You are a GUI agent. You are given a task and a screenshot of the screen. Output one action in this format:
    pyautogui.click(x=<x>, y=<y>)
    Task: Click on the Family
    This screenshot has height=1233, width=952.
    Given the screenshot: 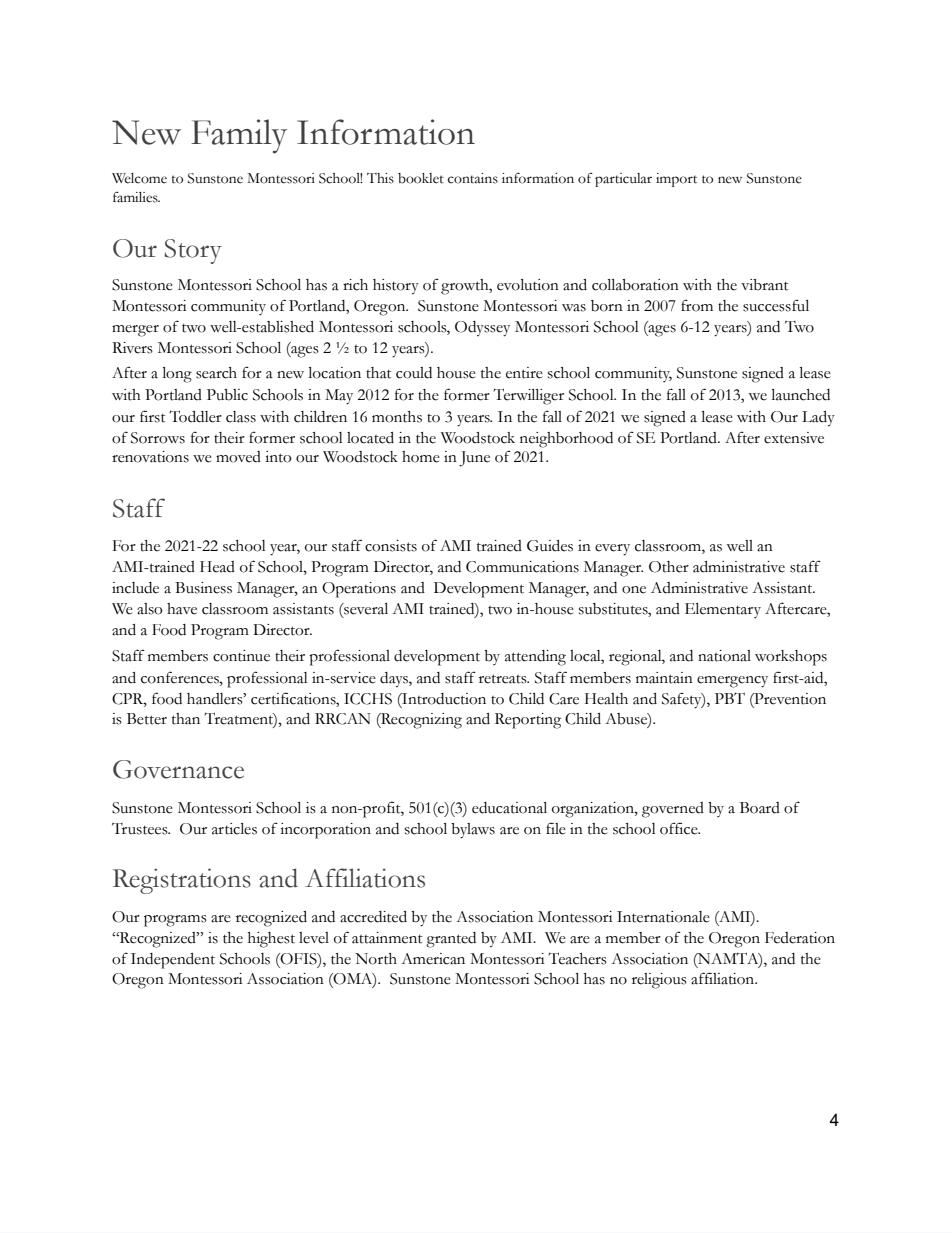 What is the action you would take?
    pyautogui.click(x=239, y=136)
